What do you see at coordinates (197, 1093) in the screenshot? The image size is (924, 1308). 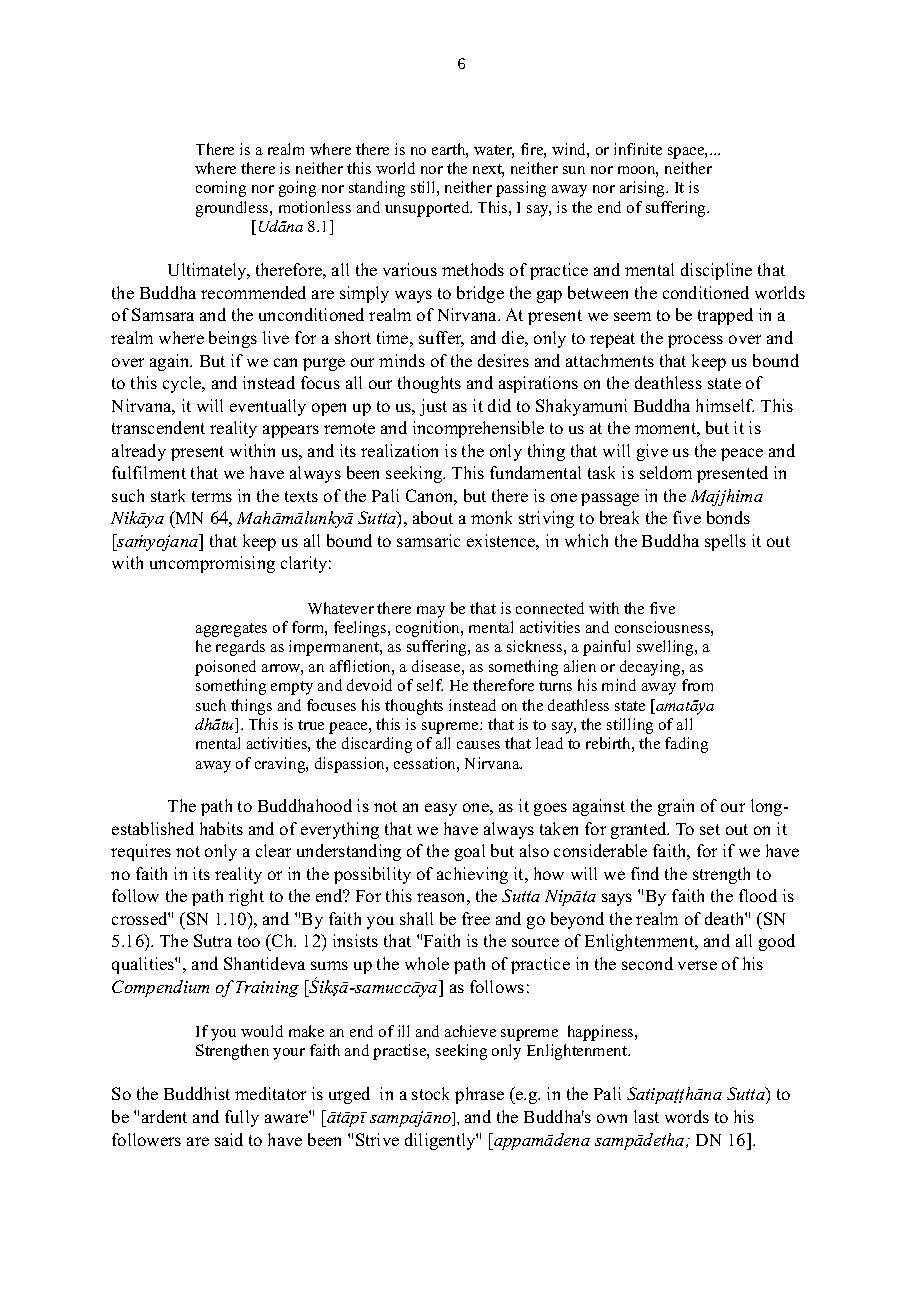 I see `Buddhist` at bounding box center [197, 1093].
